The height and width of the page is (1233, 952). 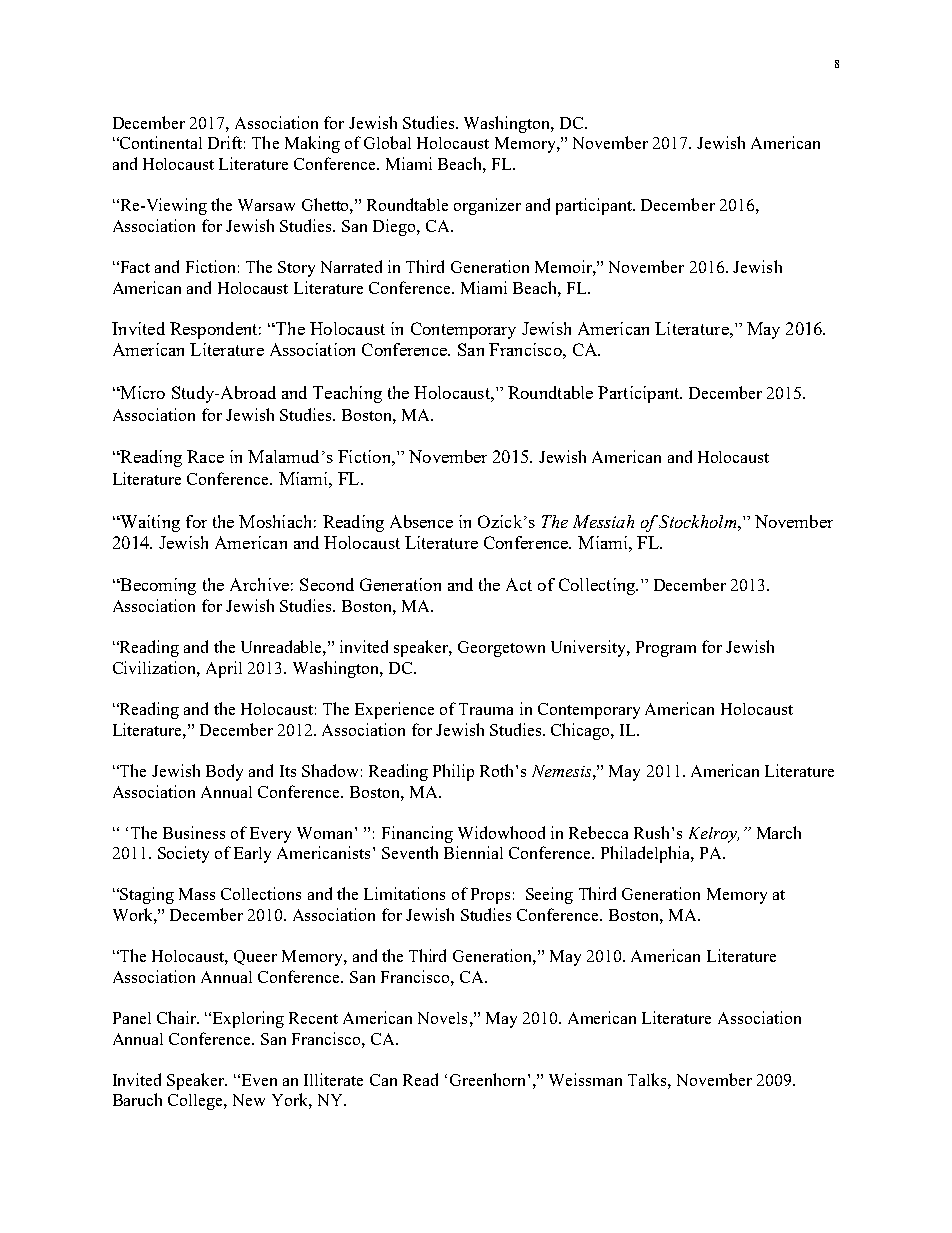 I want to click on Seeing, so click(x=549, y=895).
